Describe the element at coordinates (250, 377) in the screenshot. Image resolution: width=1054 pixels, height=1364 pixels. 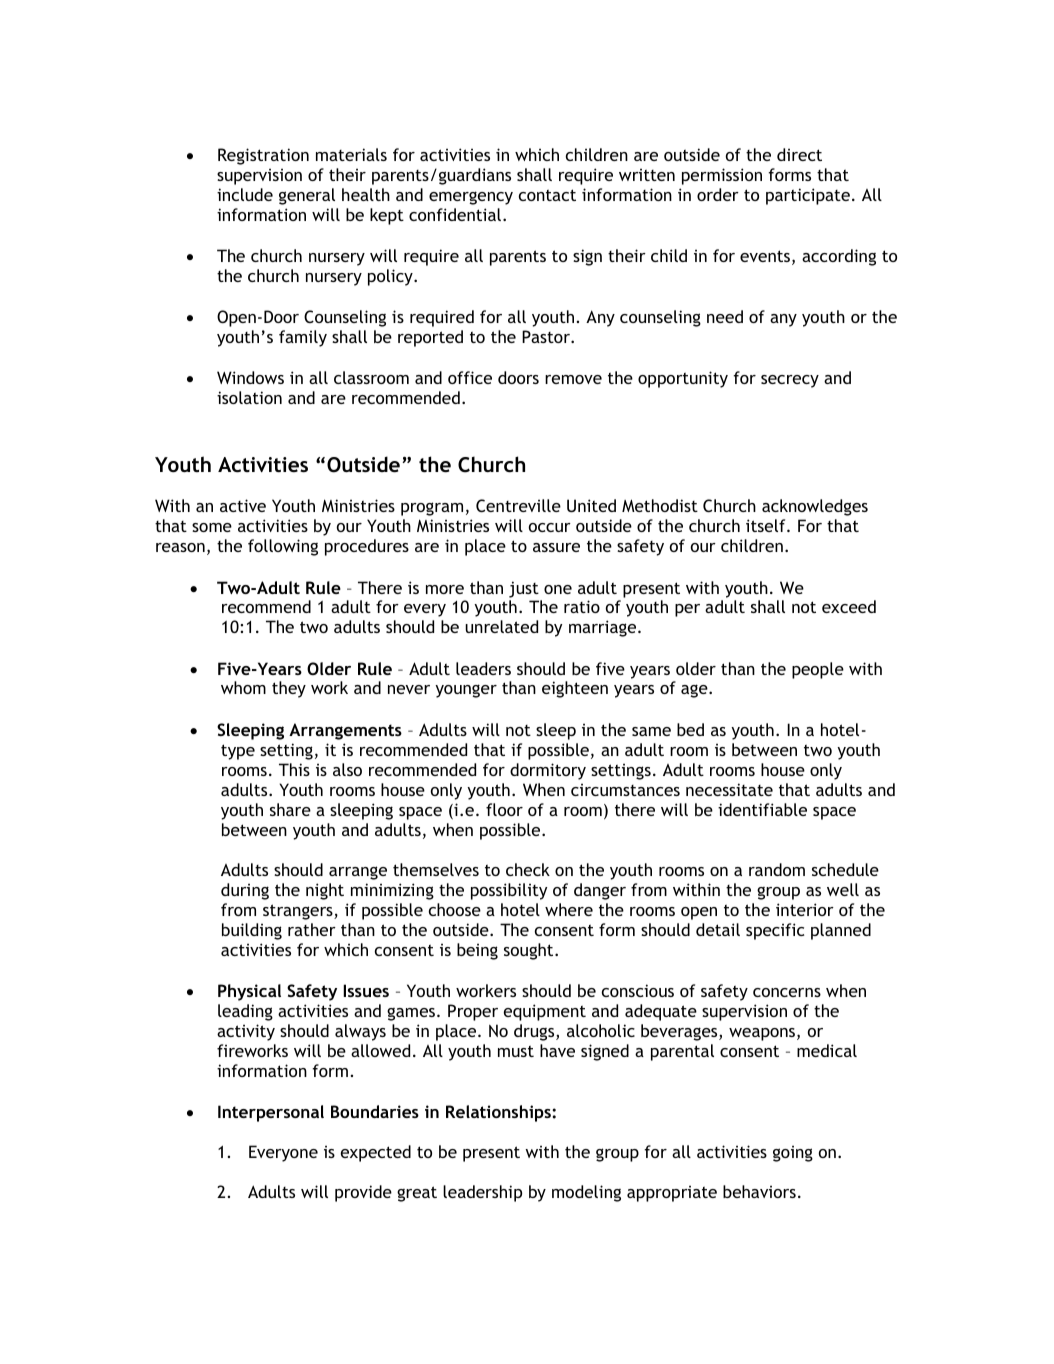
I see `Windows` at that location.
